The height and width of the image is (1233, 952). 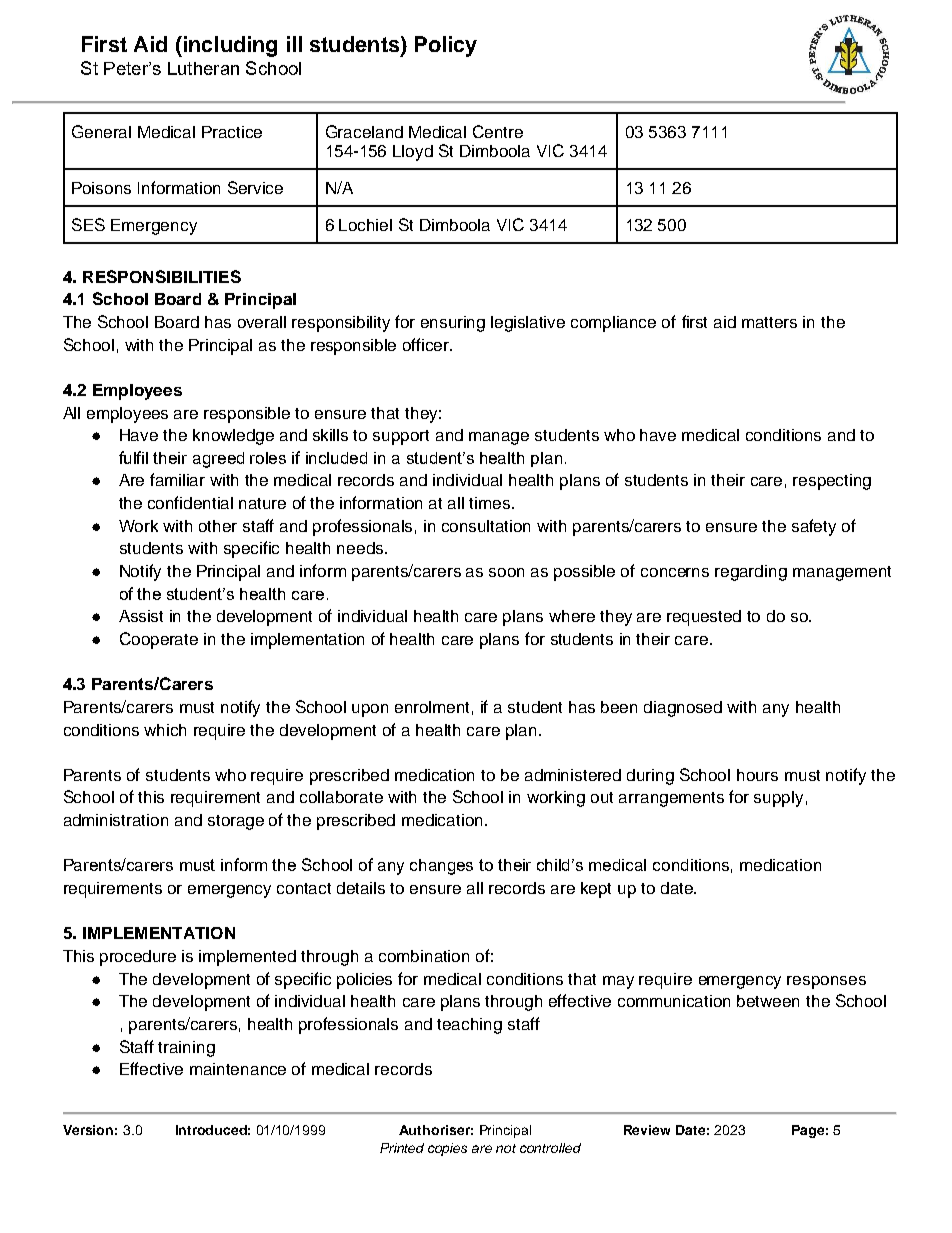 What do you see at coordinates (236, 822) in the image?
I see `storage` at bounding box center [236, 822].
